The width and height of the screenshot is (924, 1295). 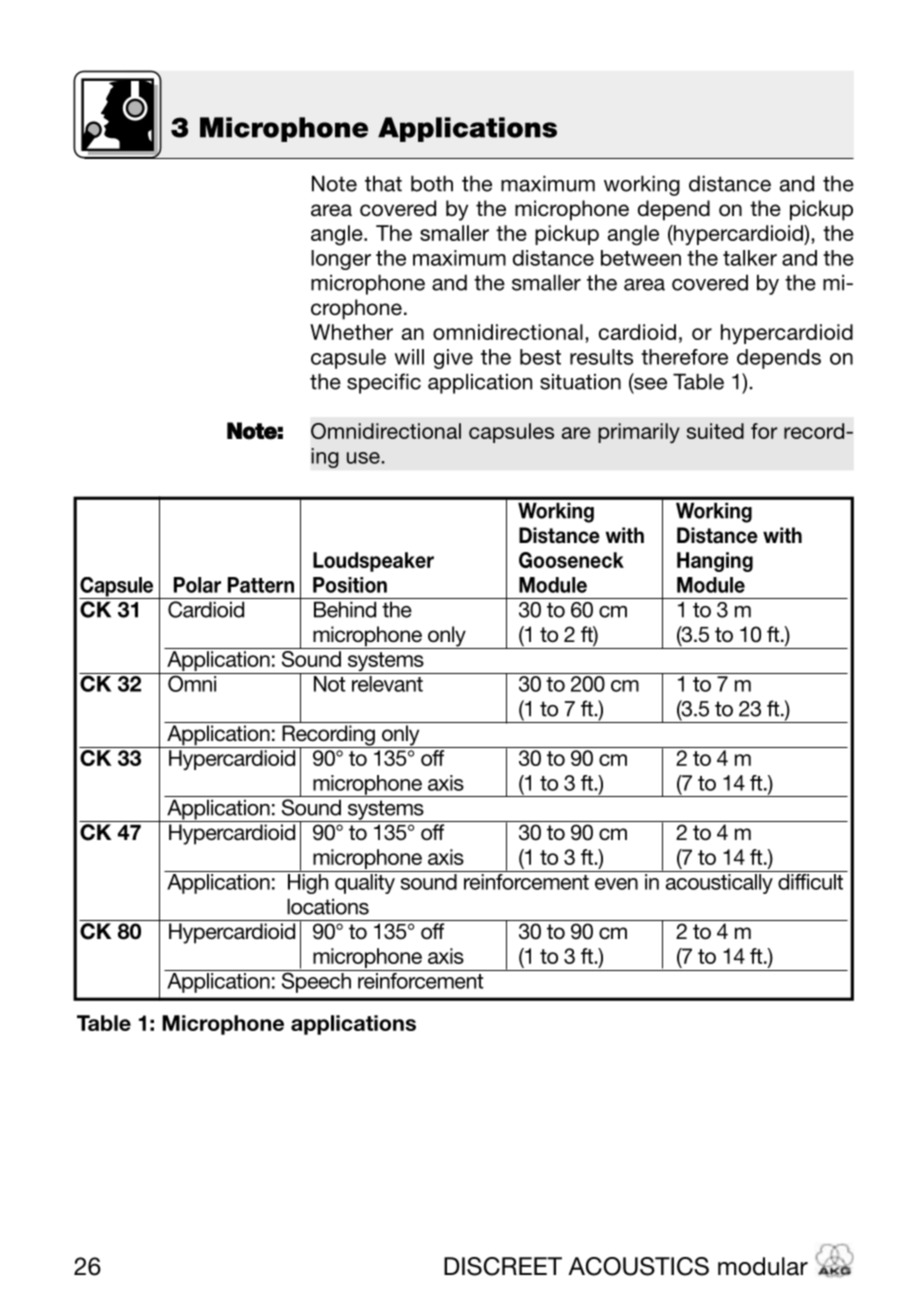 What do you see at coordinates (571, 560) in the screenshot?
I see `Gooseneck` at bounding box center [571, 560].
